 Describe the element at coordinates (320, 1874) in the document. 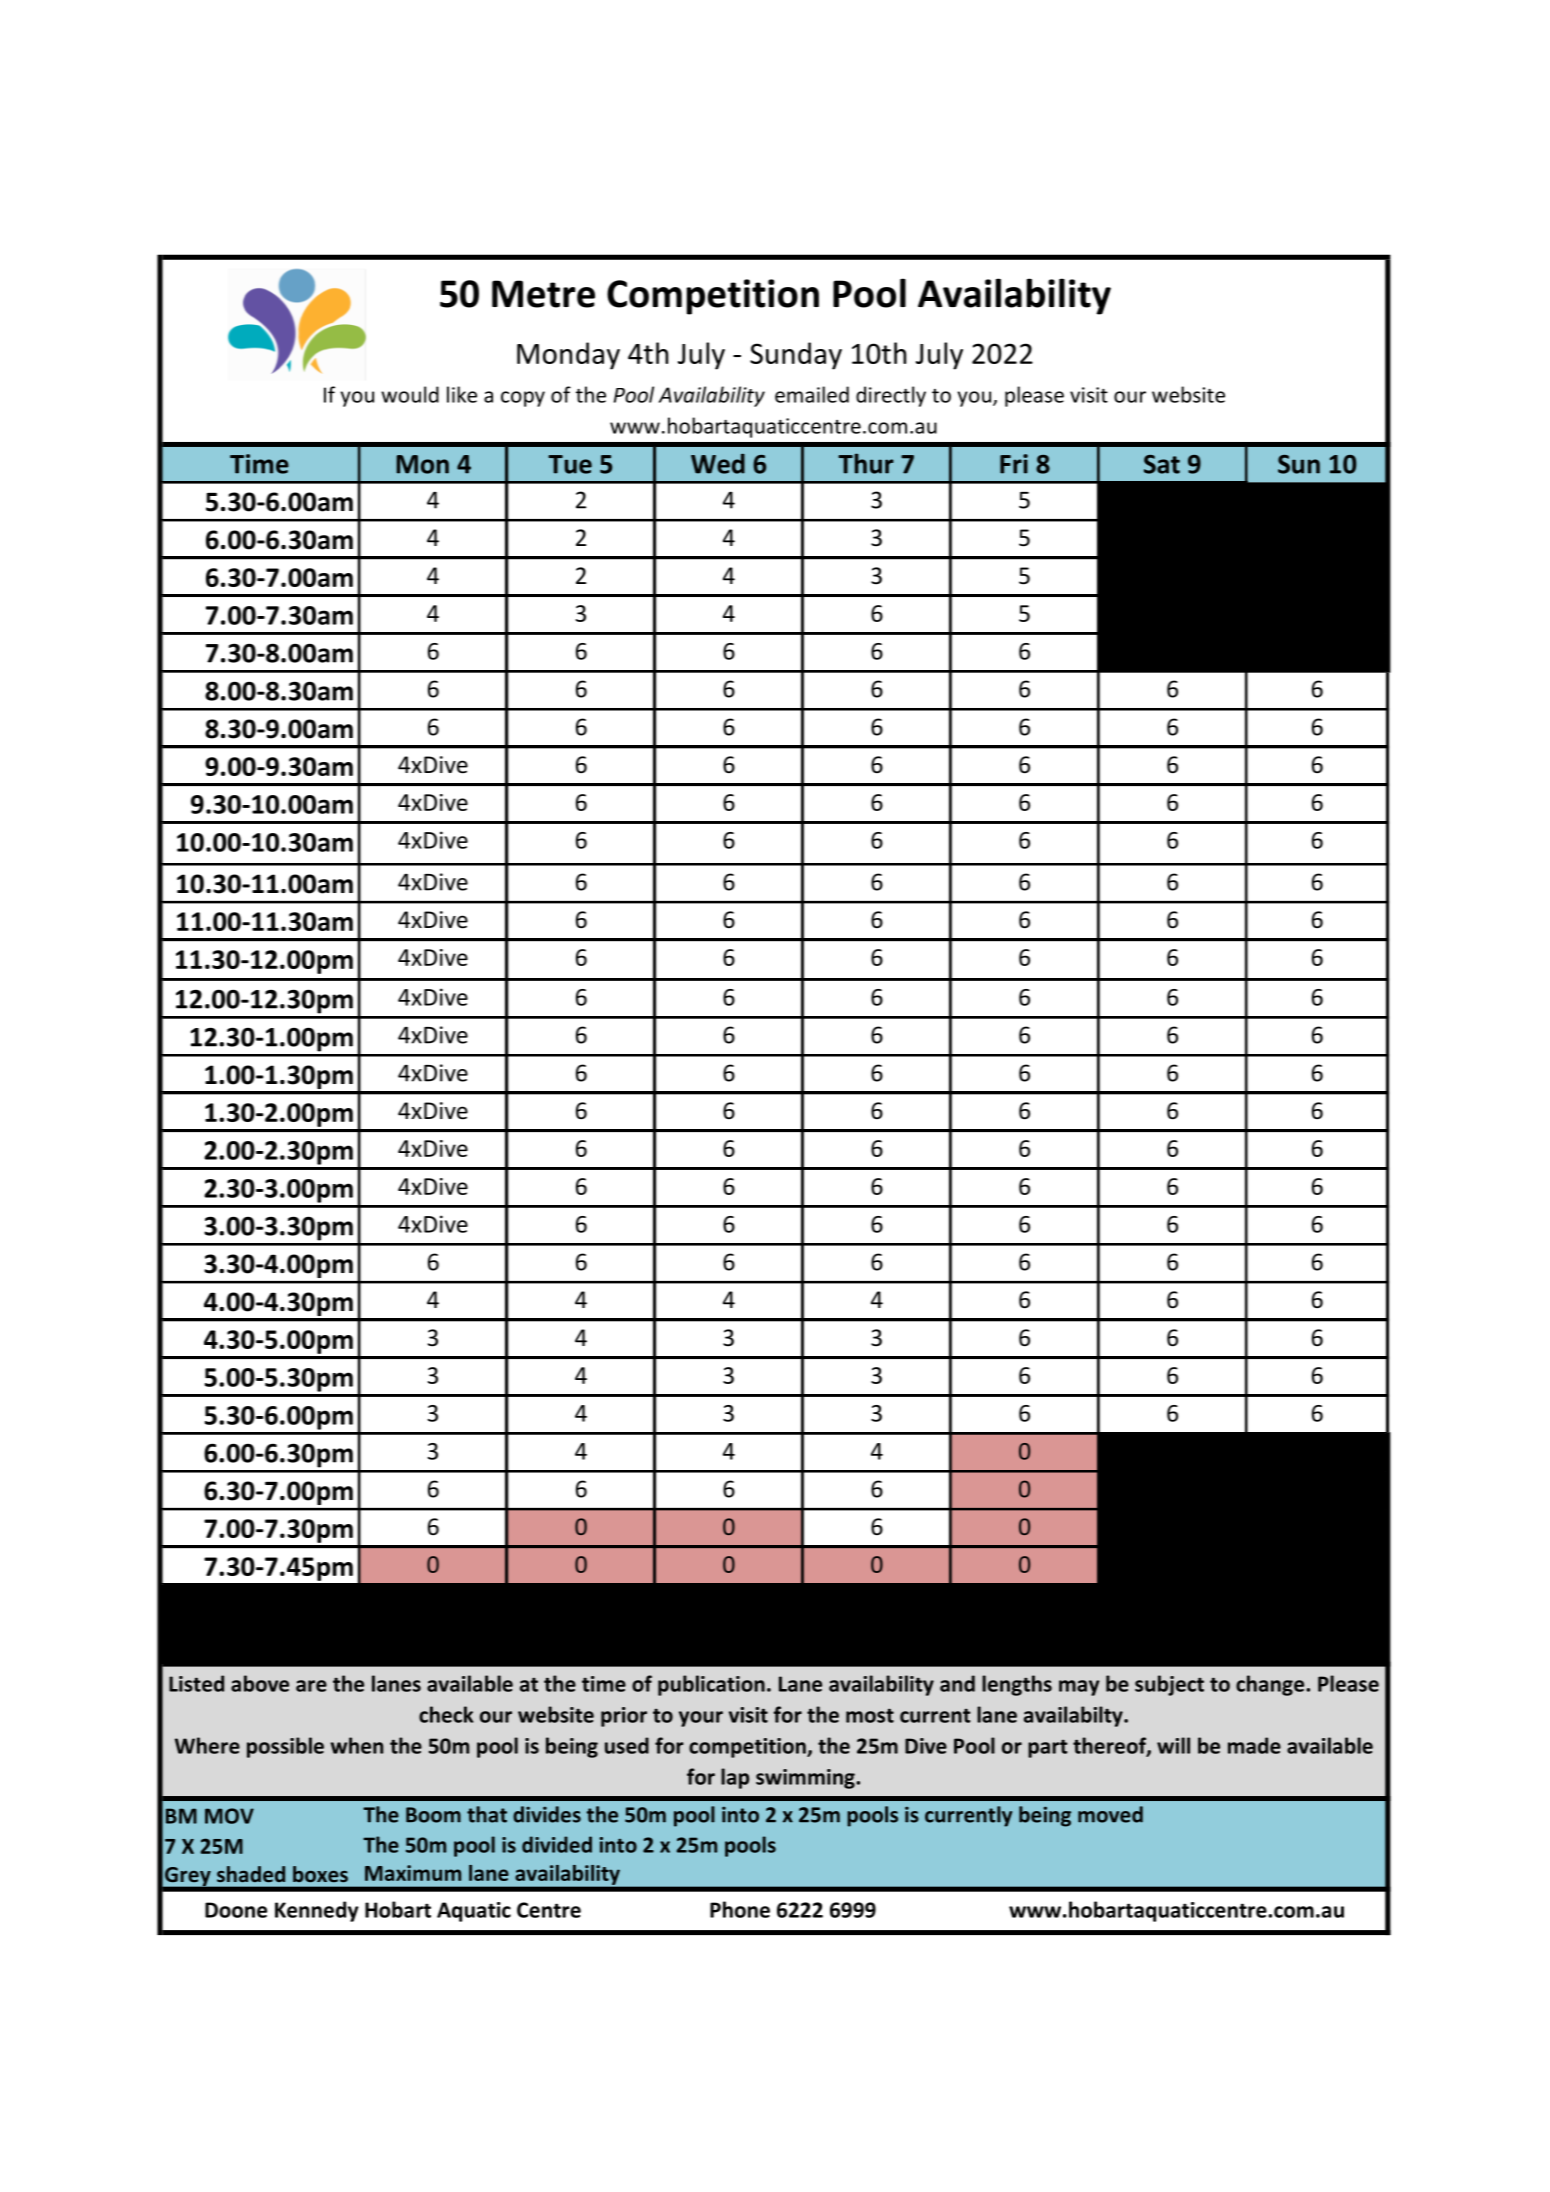

I see `boxes` at that location.
